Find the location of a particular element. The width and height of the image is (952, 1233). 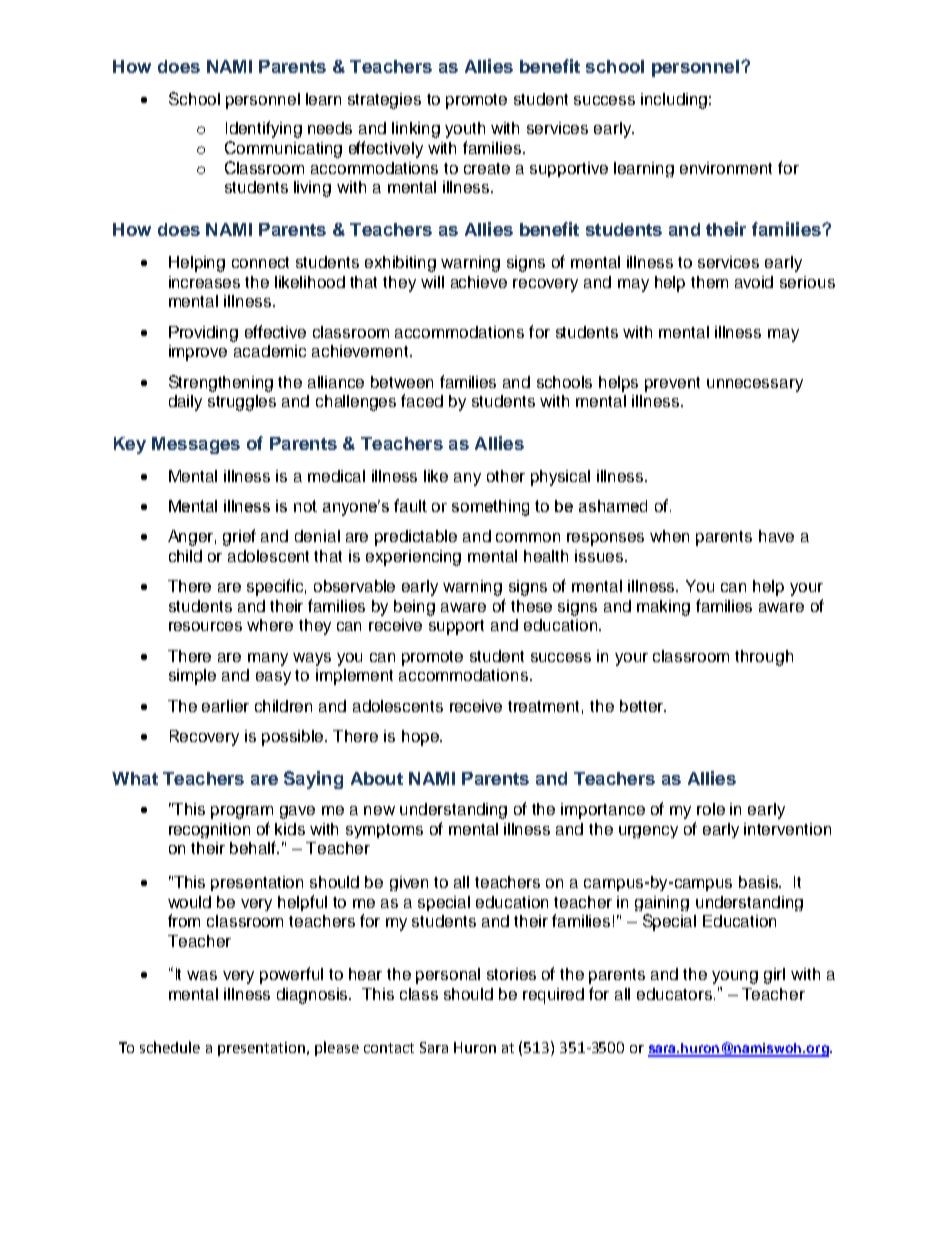

youth is located at coordinates (465, 130).
